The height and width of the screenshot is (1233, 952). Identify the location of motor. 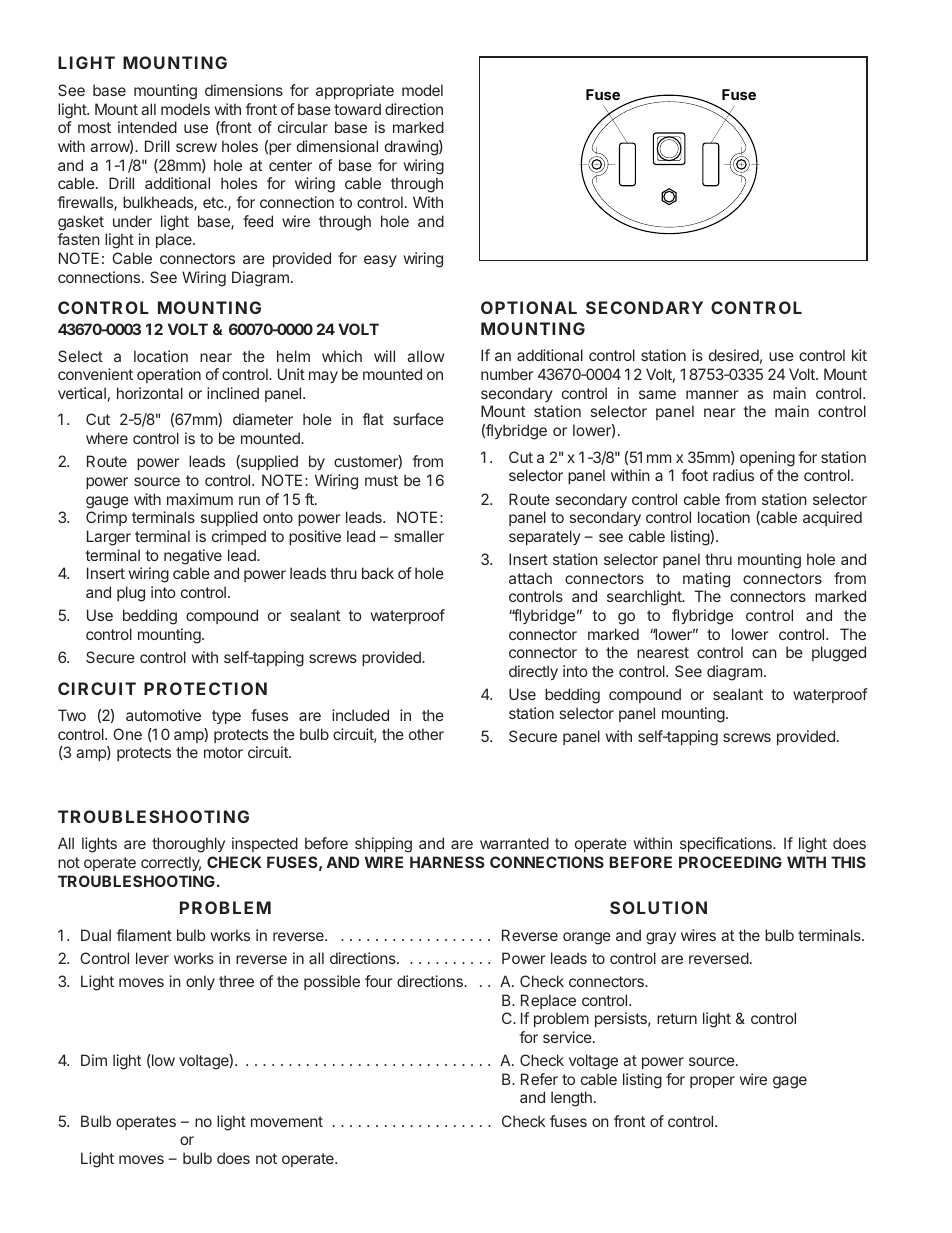
(223, 752).
